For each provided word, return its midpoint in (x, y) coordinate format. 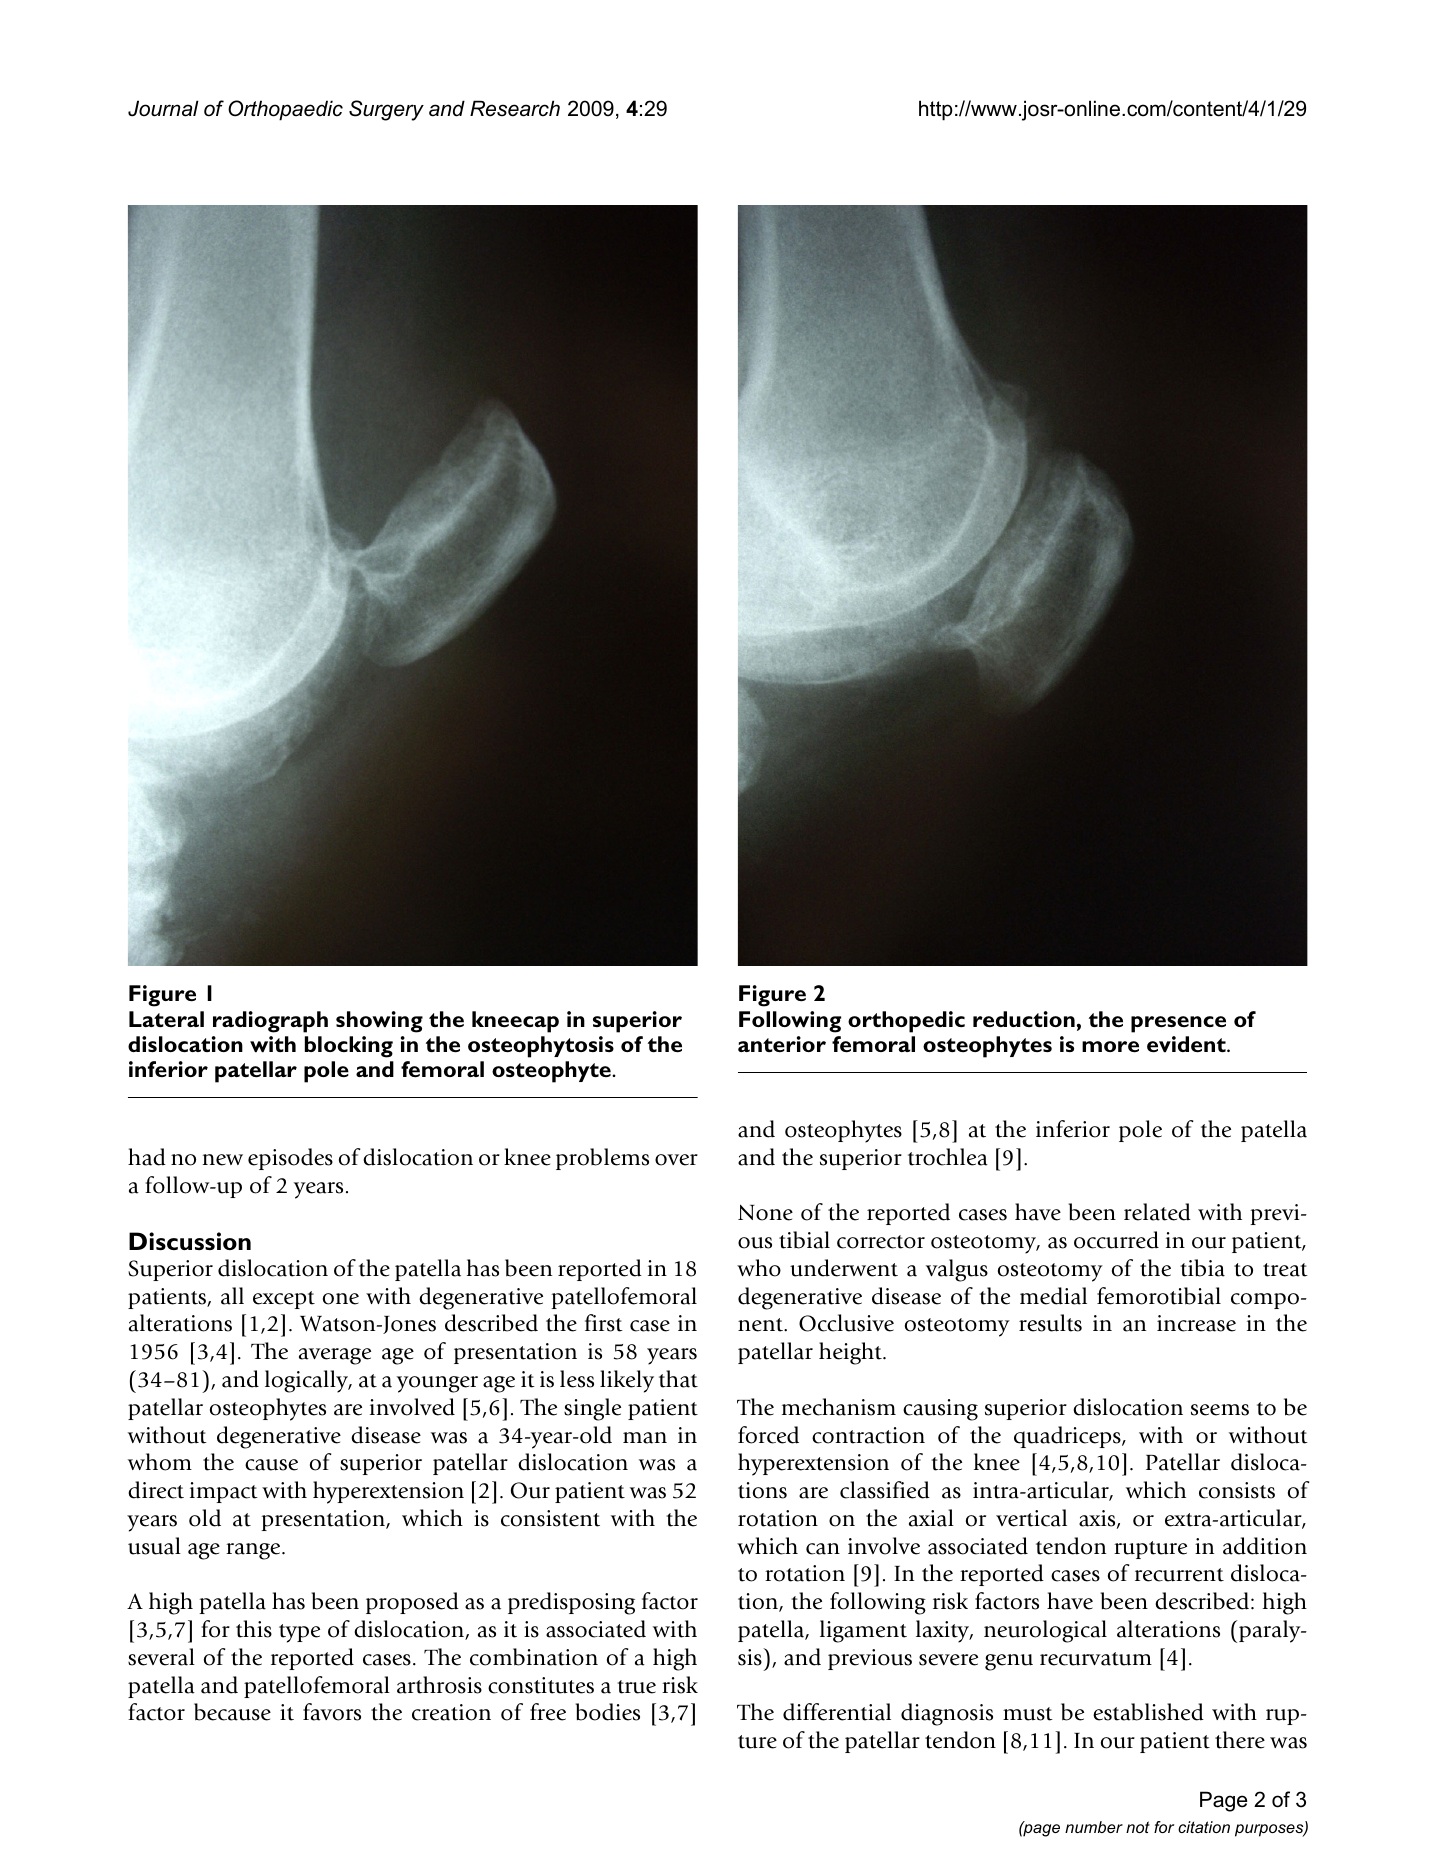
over (676, 1160)
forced (768, 1435)
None (765, 1212)
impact (224, 1492)
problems (602, 1159)
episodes (290, 1159)
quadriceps (1068, 1437)
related (1157, 1212)
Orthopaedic (285, 110)
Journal (163, 108)
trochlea (948, 1157)
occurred (1116, 1240)
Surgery (386, 110)
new (222, 1160)
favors (332, 1712)
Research (515, 108)
